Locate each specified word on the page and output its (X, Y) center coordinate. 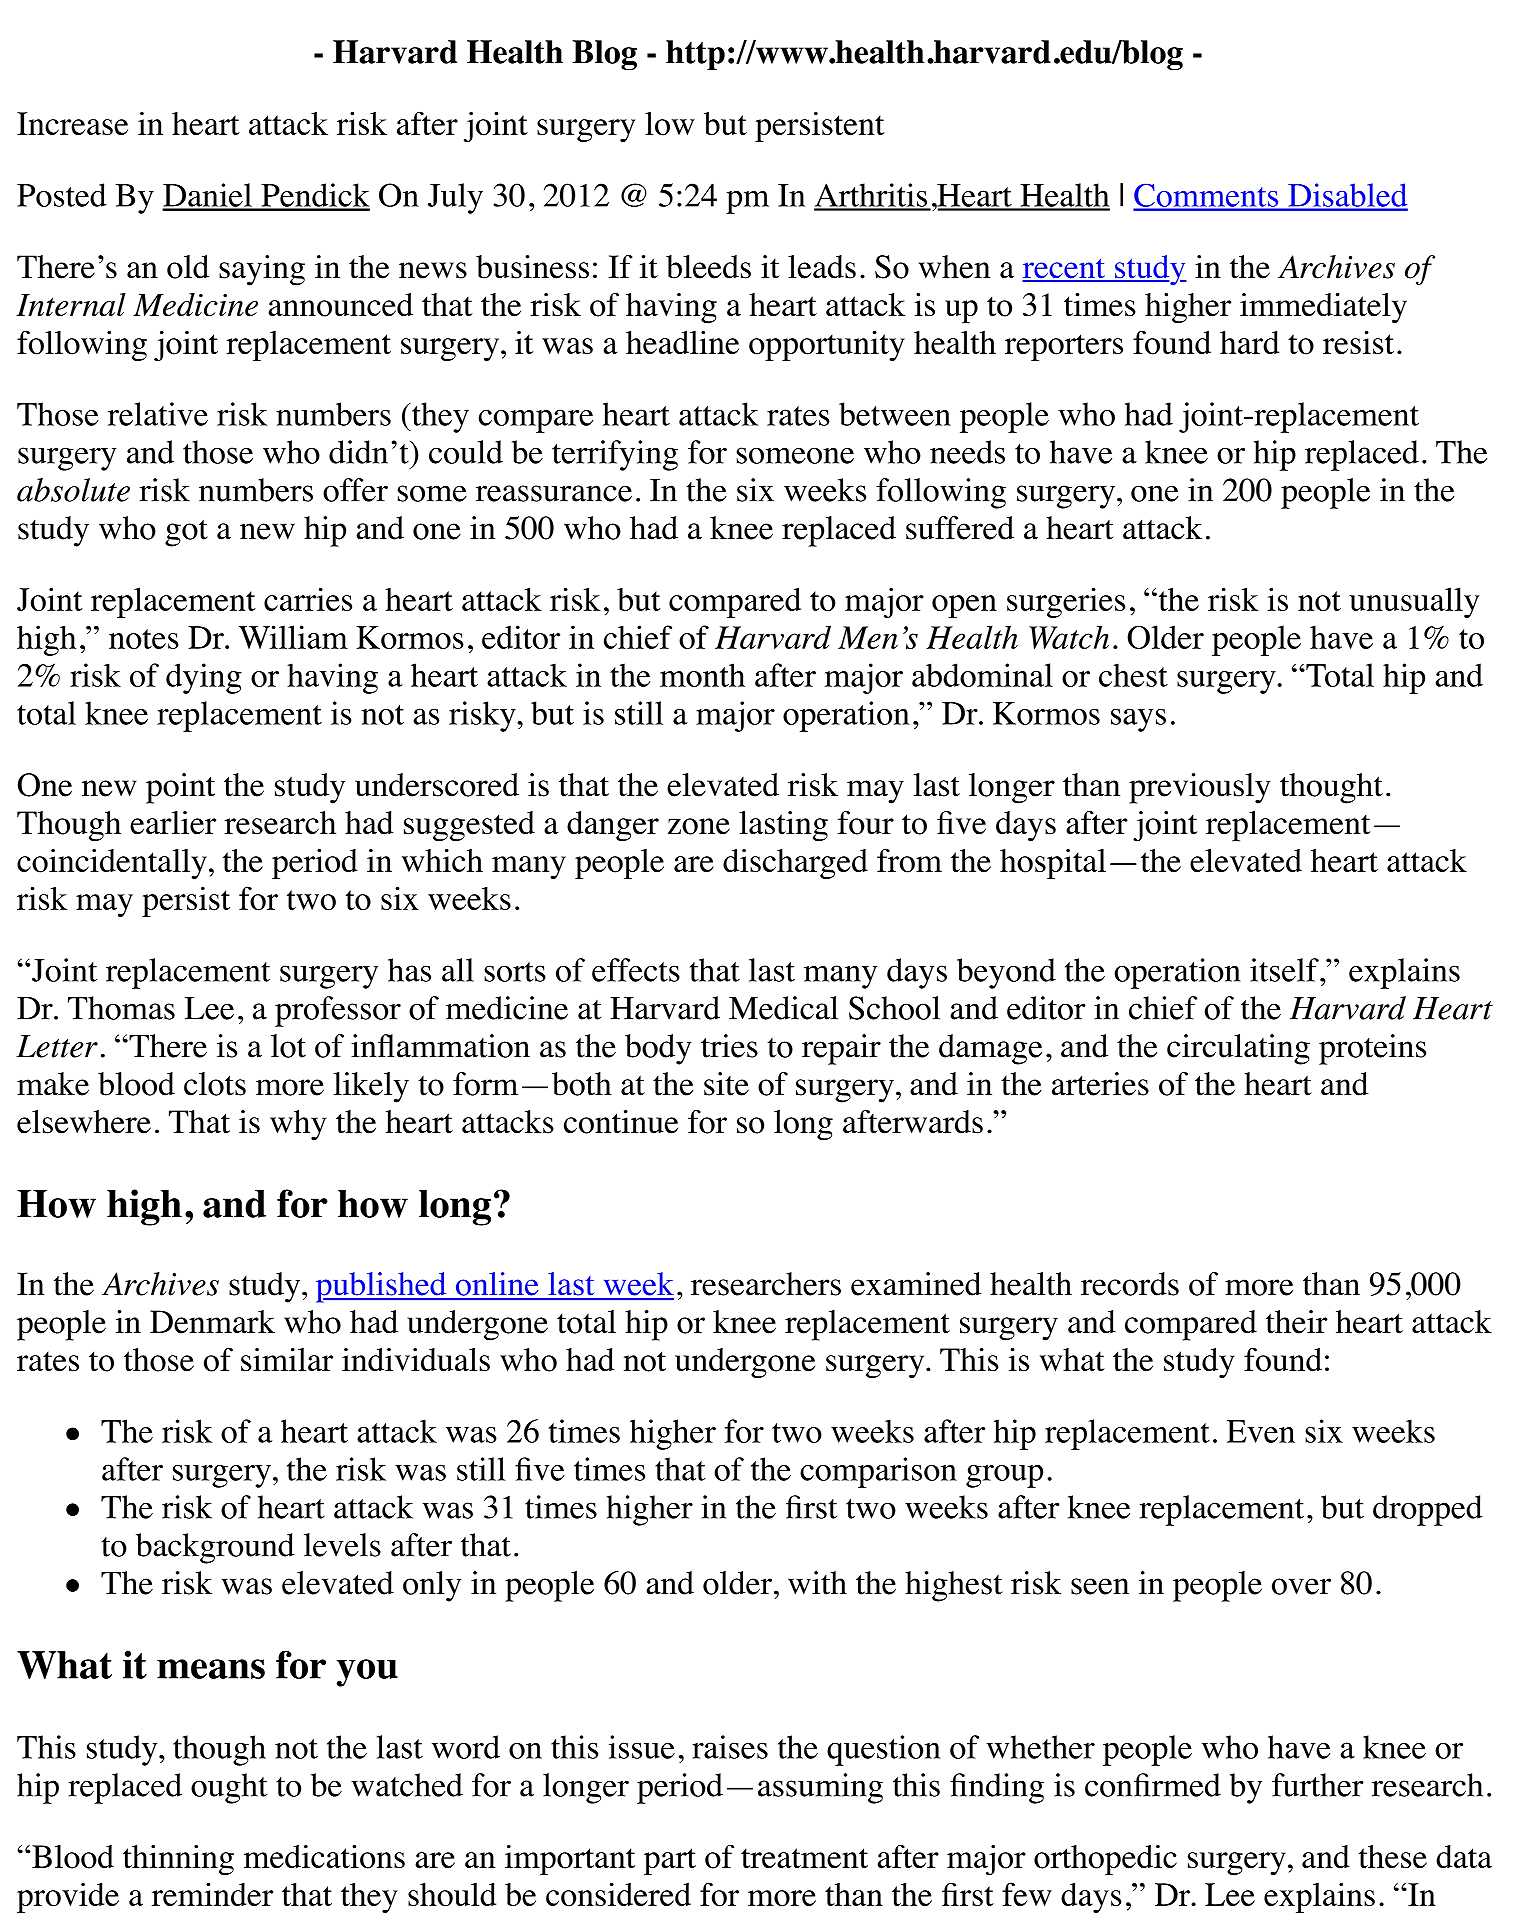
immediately (1323, 308)
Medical (783, 1008)
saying (262, 270)
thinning (178, 1860)
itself (1285, 970)
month (702, 675)
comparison (878, 1472)
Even (1261, 1431)
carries (308, 599)
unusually (1414, 602)
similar (287, 1359)
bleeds (708, 267)
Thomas (121, 1008)
